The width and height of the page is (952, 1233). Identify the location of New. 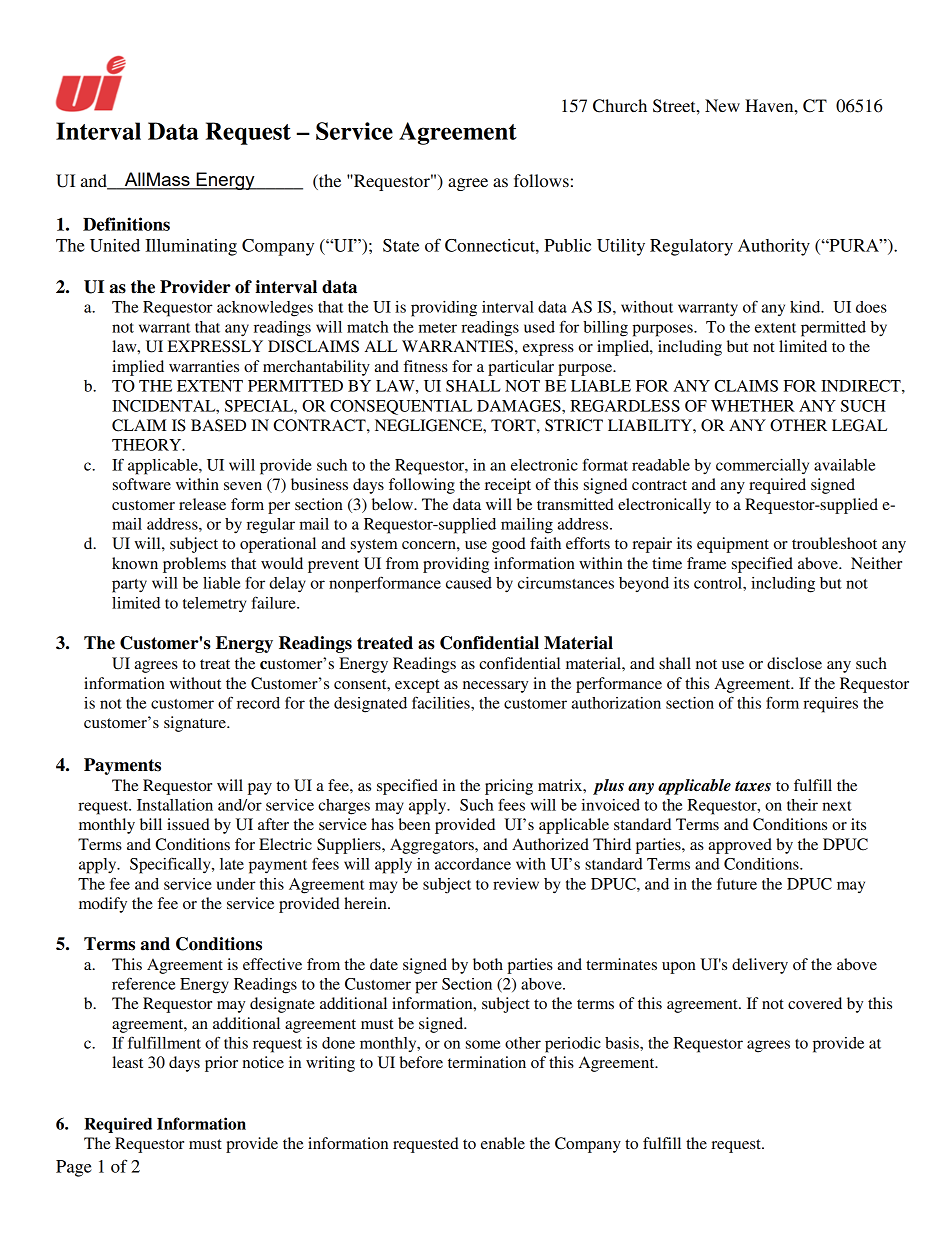
(722, 105).
